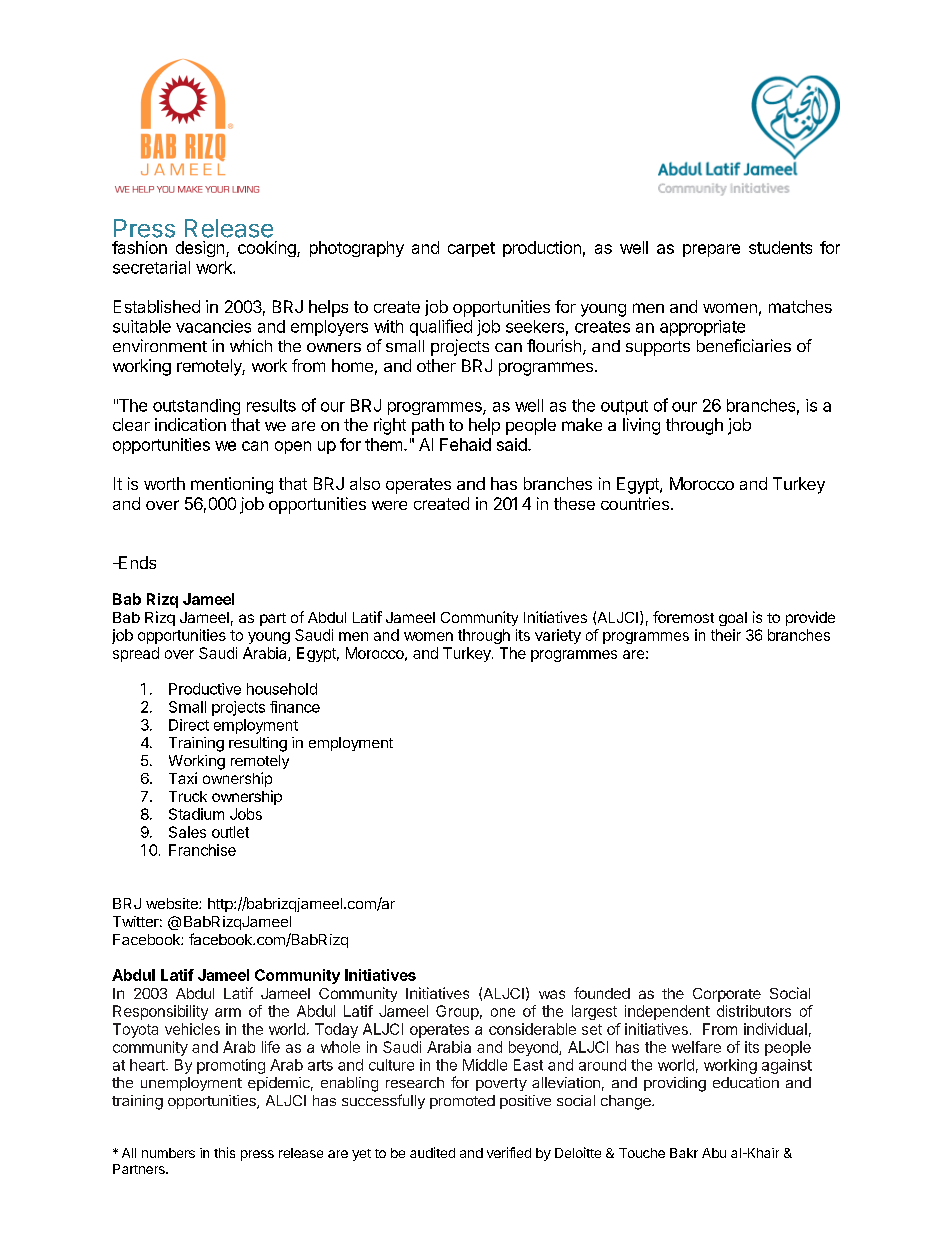 The width and height of the document is (952, 1233). I want to click on this, so click(224, 1152).
